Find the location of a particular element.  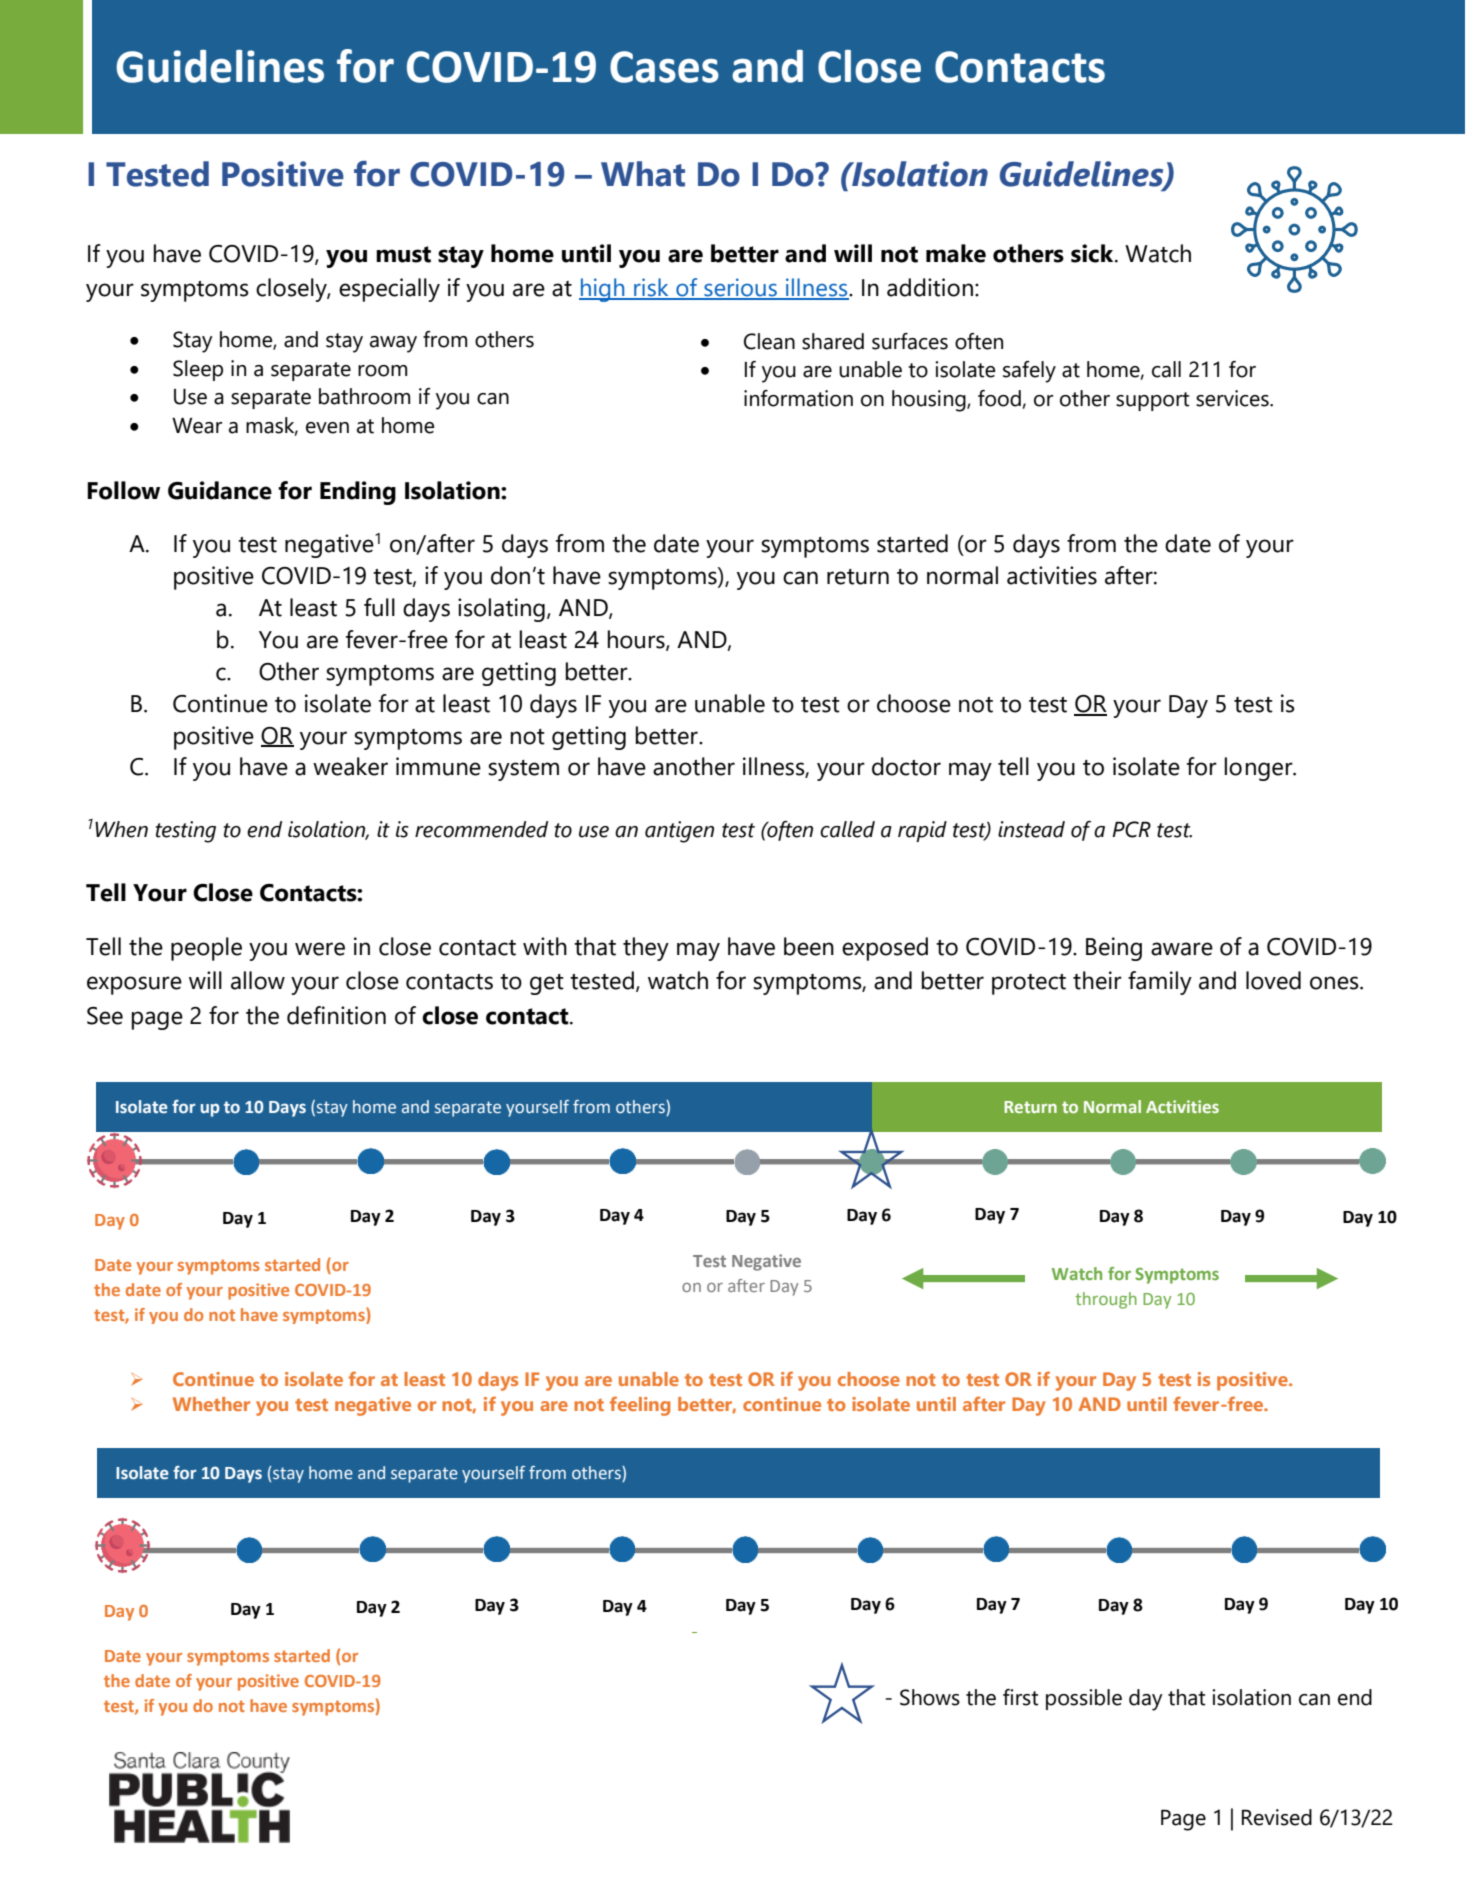

aware is located at coordinates (1182, 949).
